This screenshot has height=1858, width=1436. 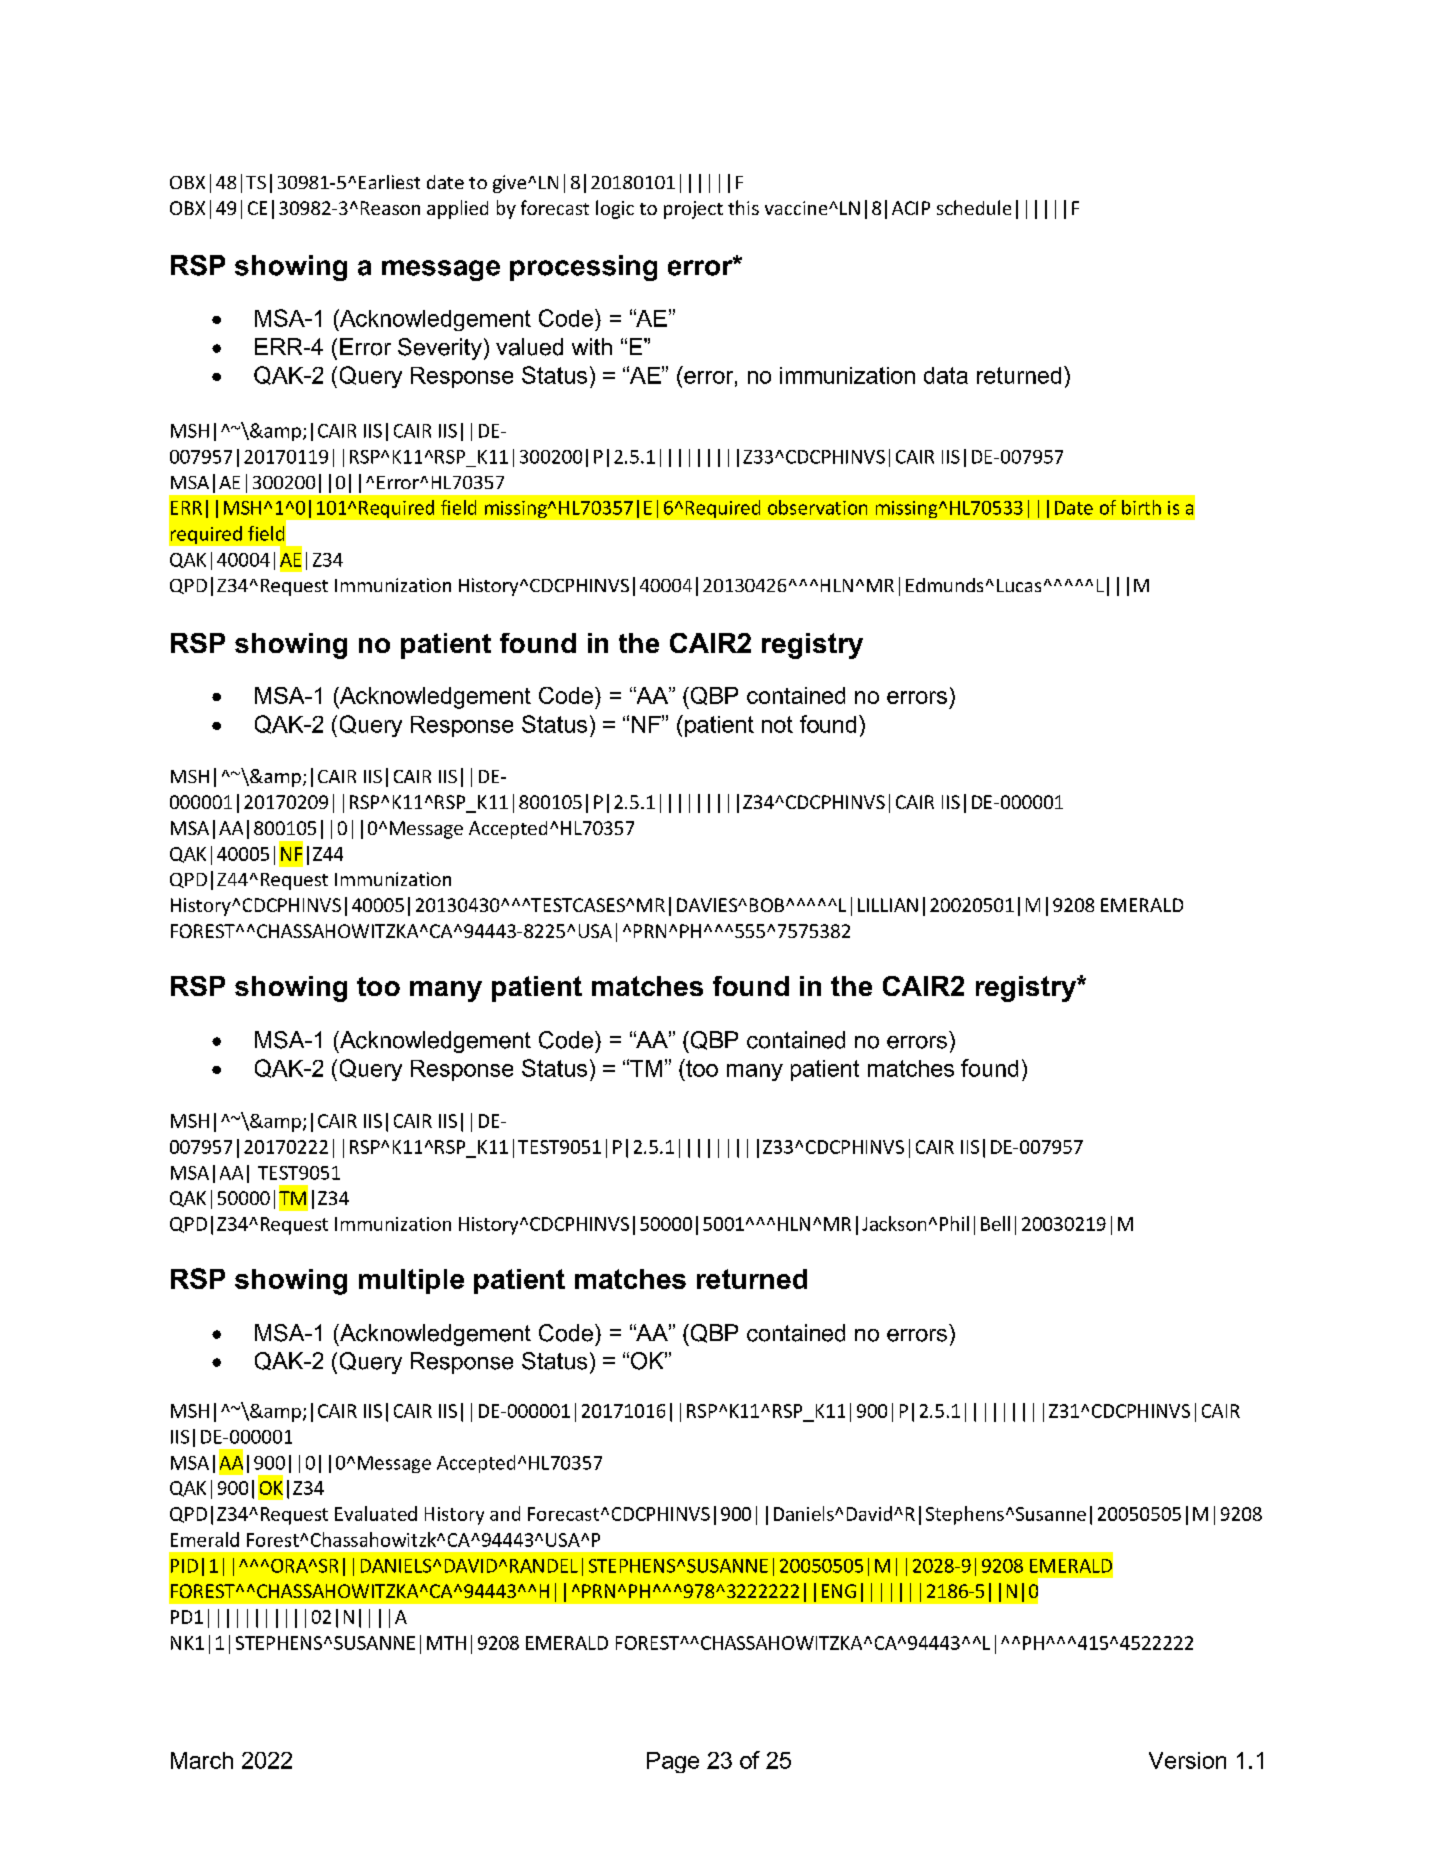 What do you see at coordinates (946, 375) in the screenshot?
I see `data` at bounding box center [946, 375].
